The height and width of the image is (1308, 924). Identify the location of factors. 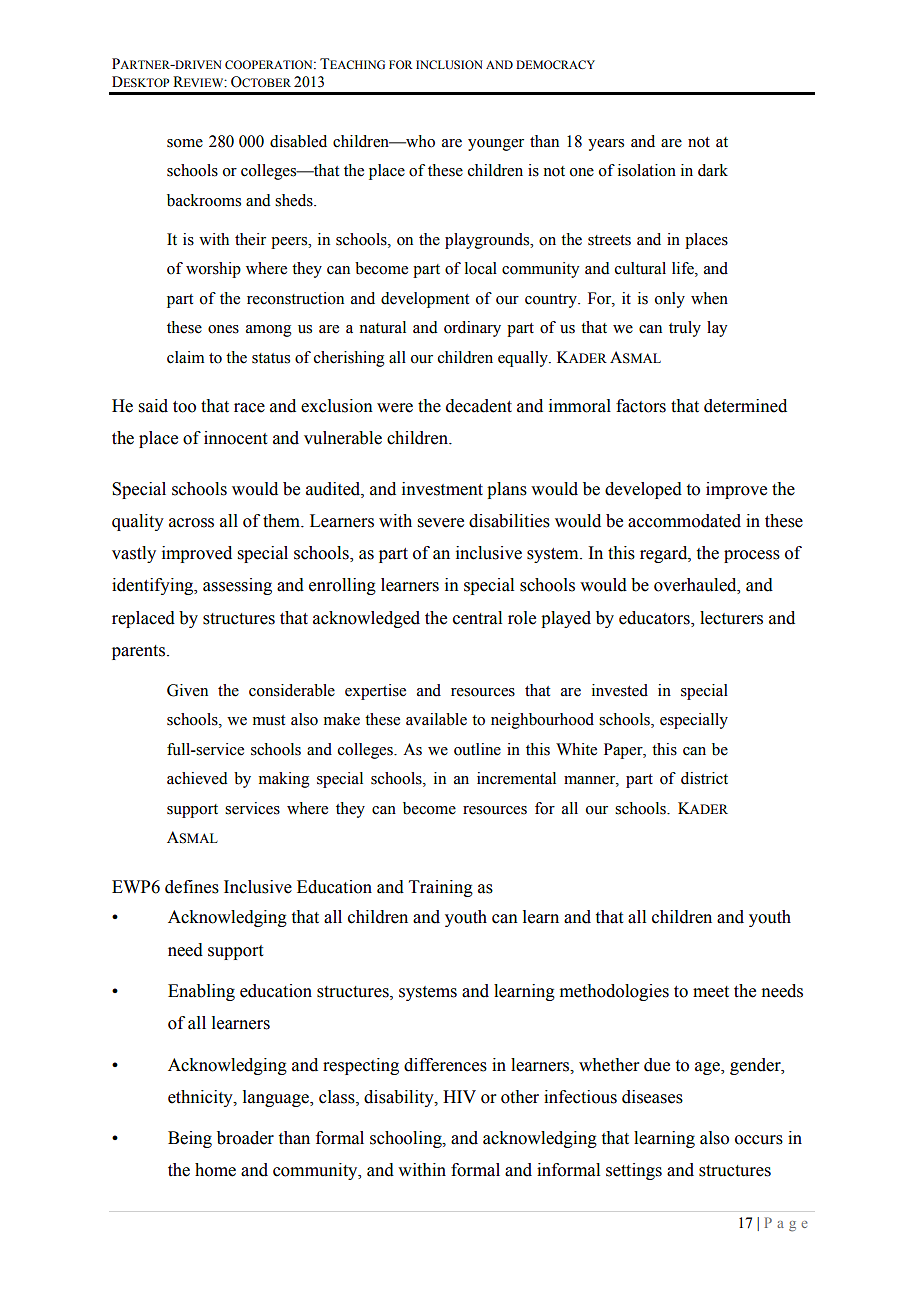
(641, 406).
